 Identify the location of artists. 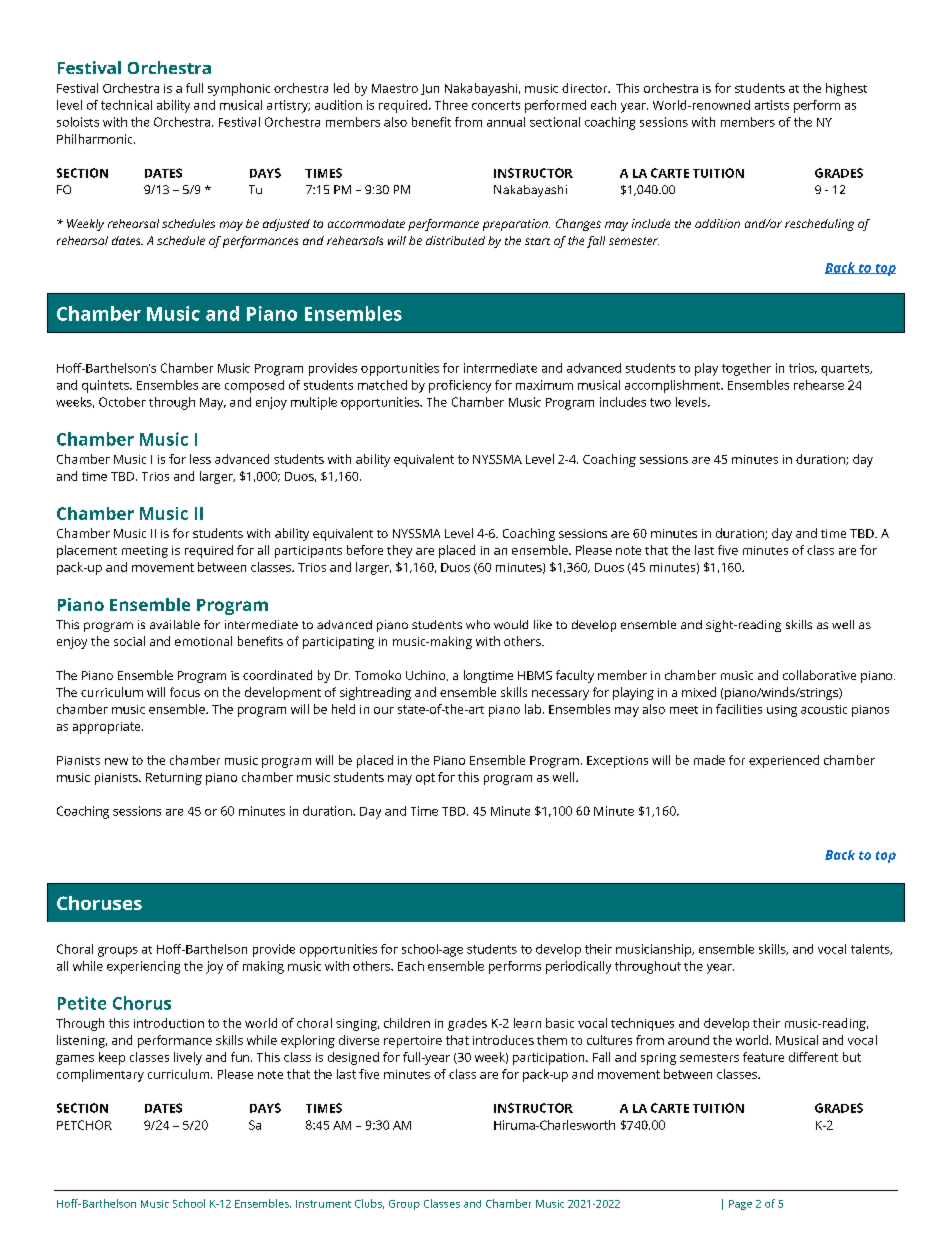
(772, 105).
